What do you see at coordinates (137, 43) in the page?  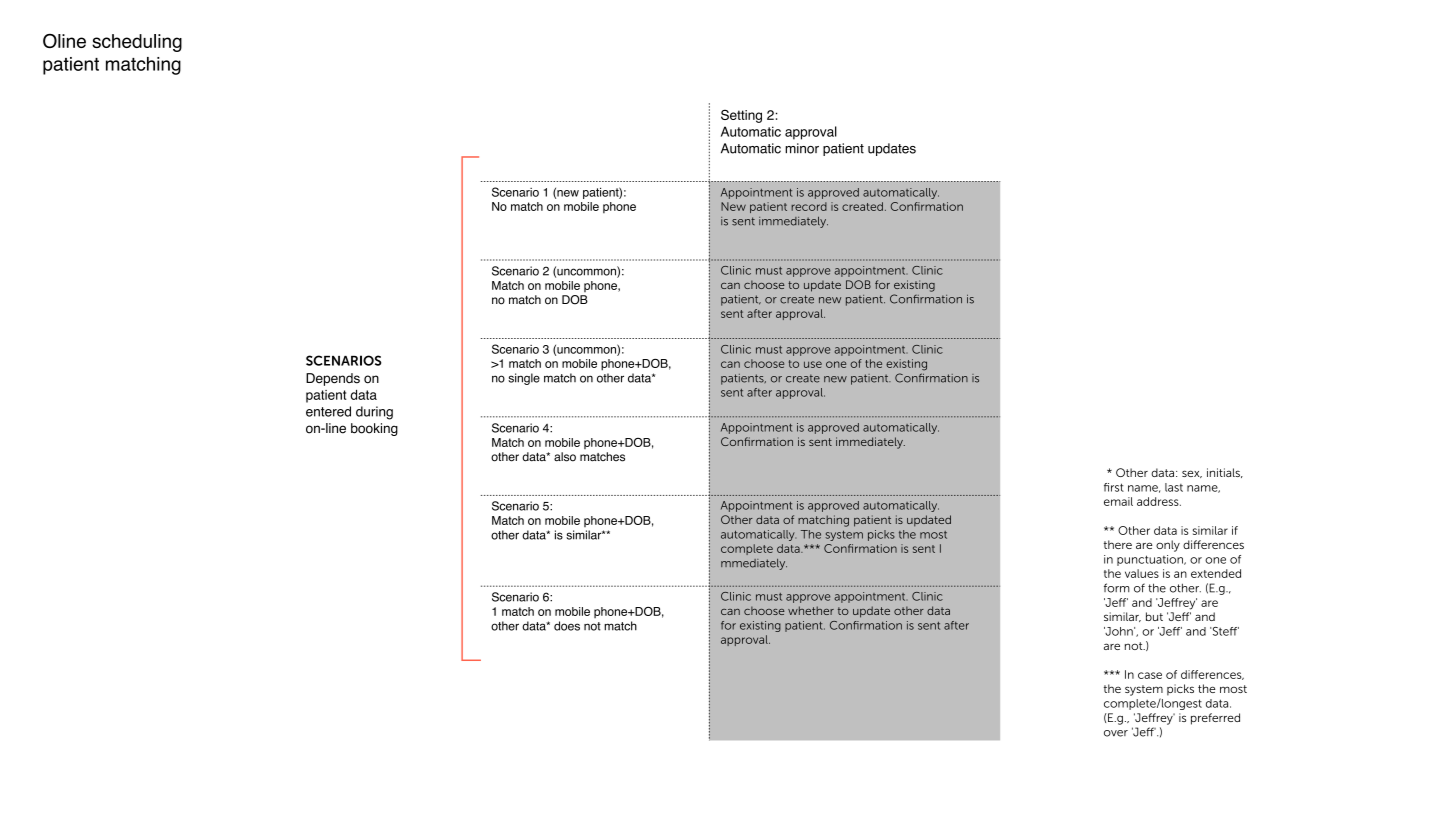 I see `scheduling` at bounding box center [137, 43].
